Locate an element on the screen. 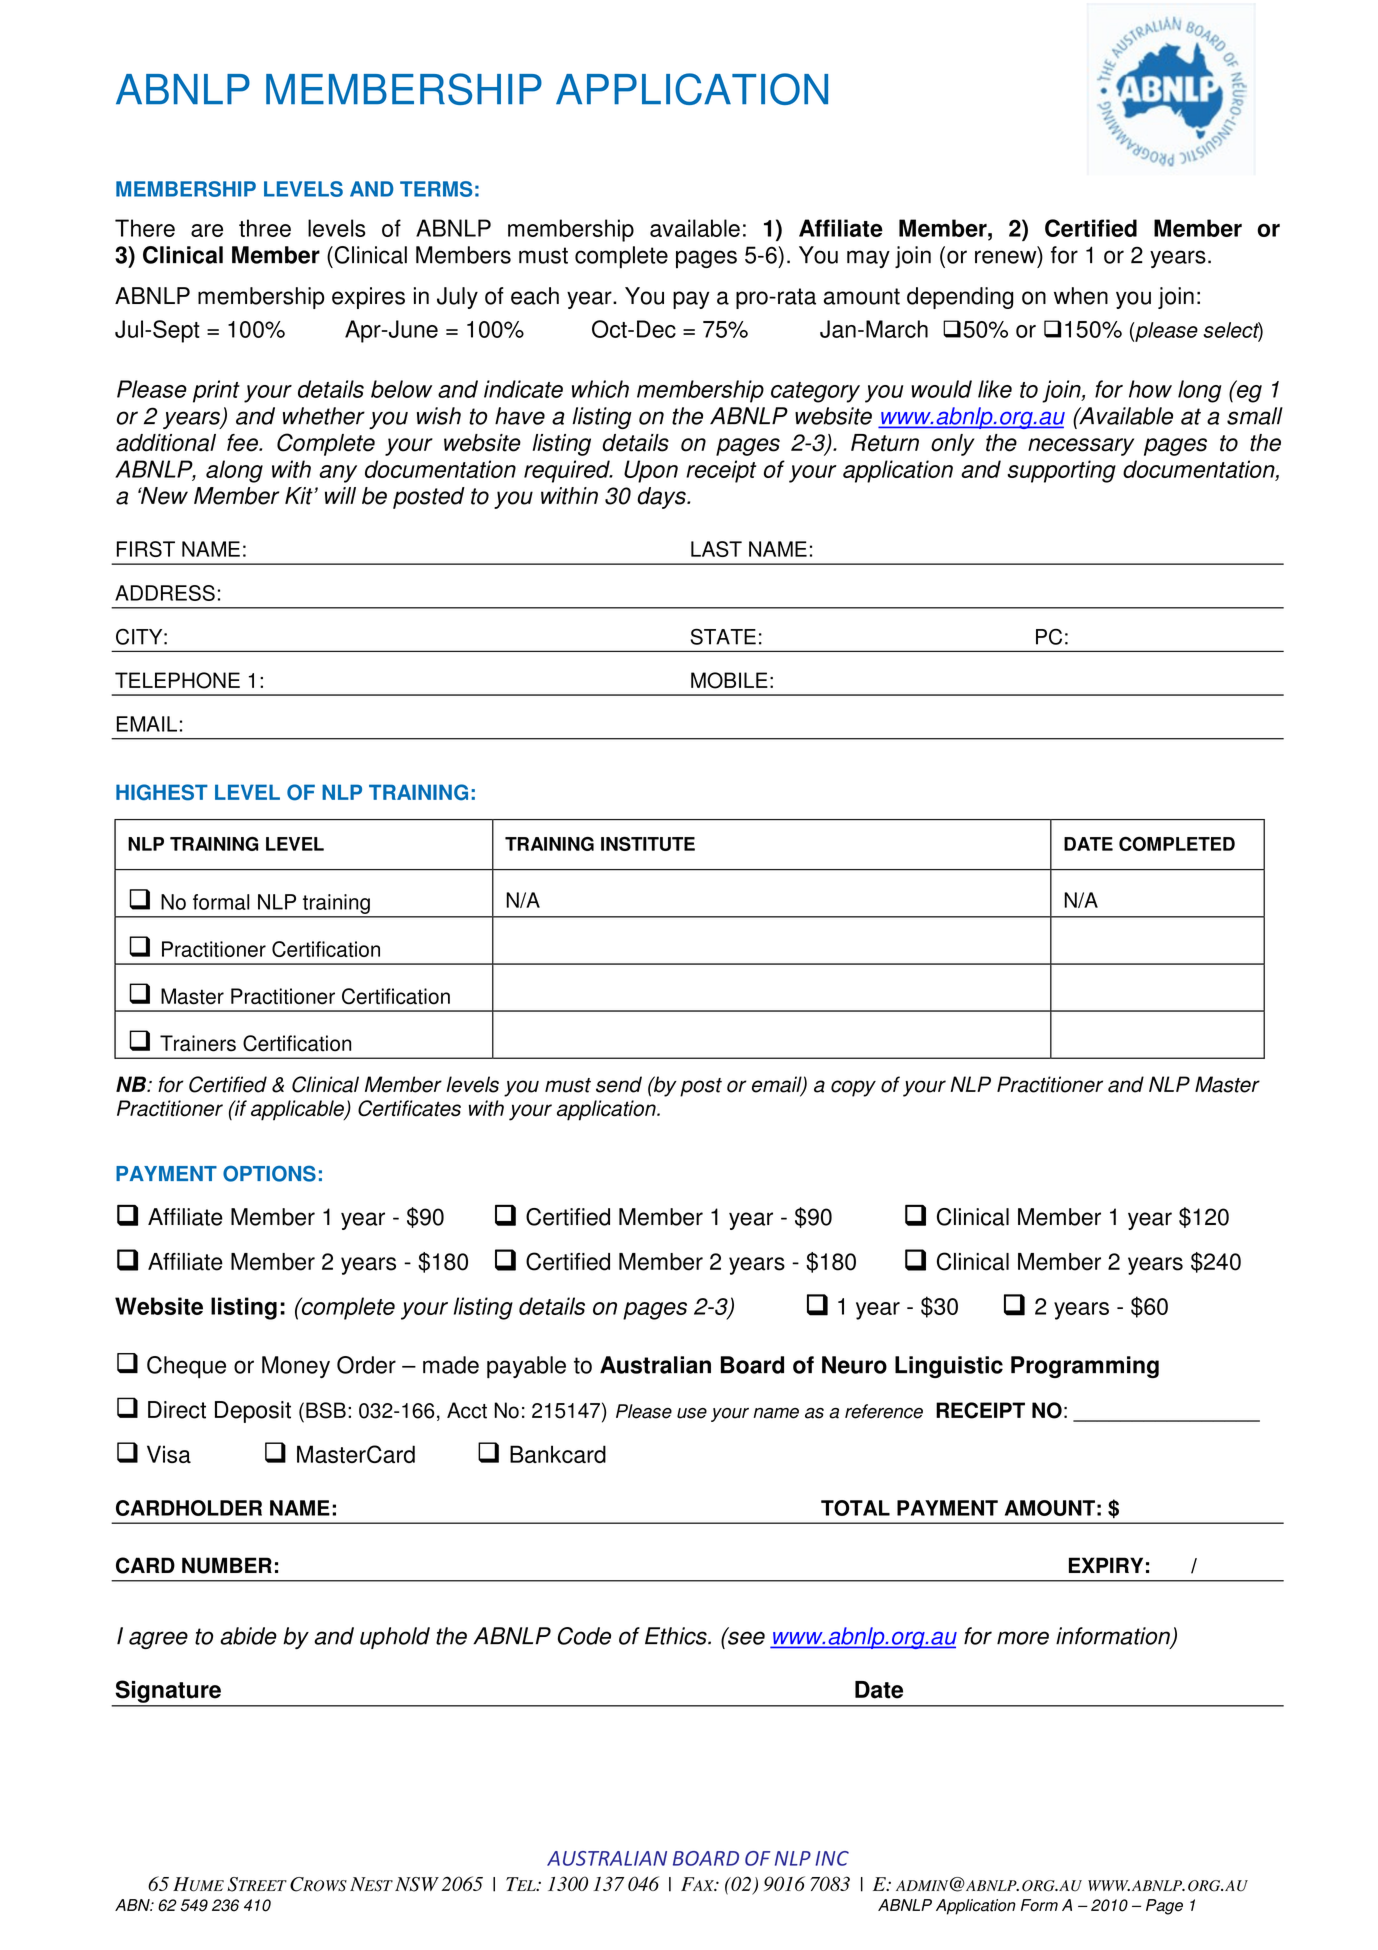 This screenshot has width=1378, height=1950. NSW is located at coordinates (417, 1884).
